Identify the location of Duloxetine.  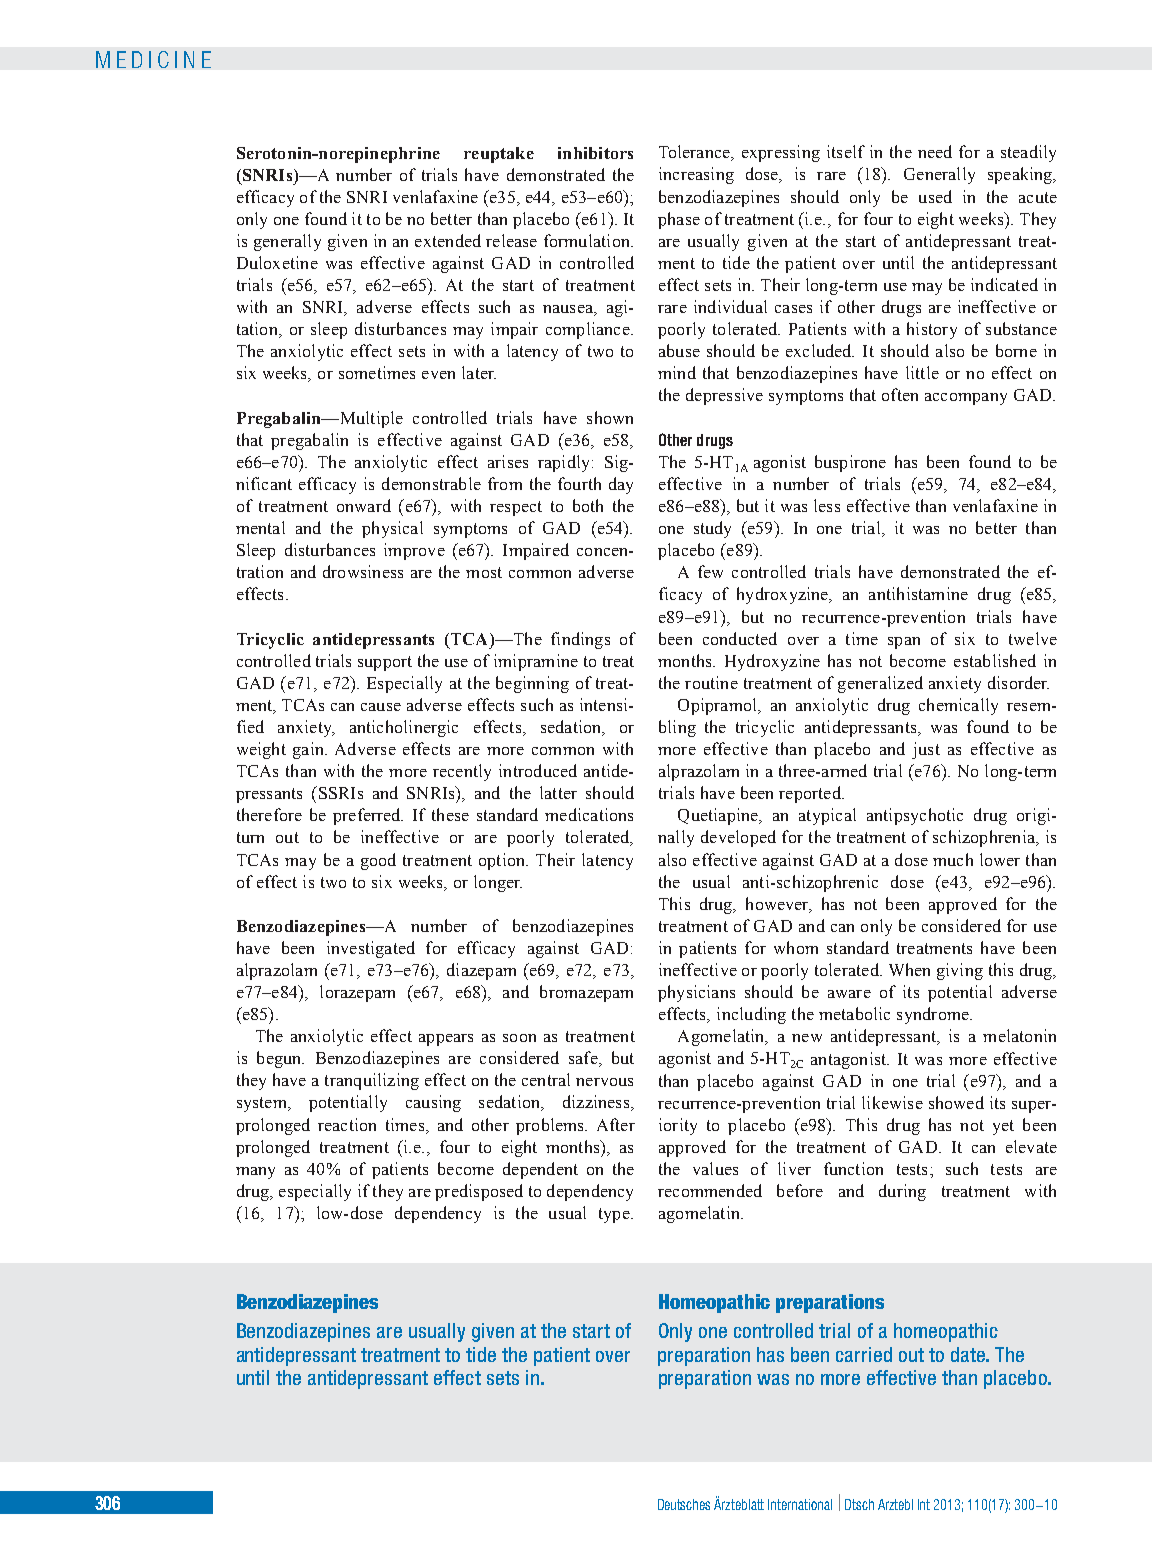
(277, 262).
